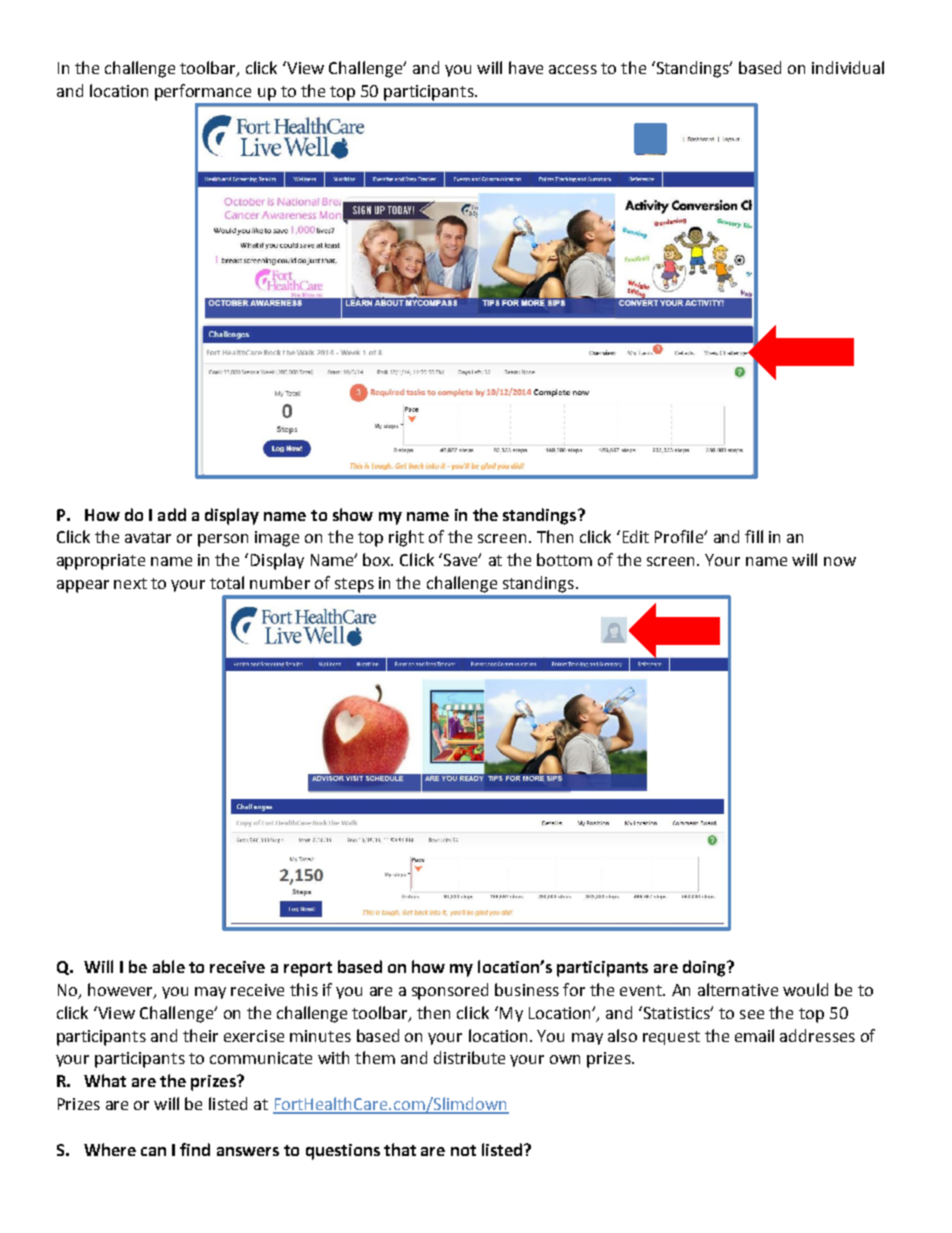 This screenshot has height=1233, width=952. Describe the element at coordinates (148, 537) in the screenshot. I see `avatar` at that location.
